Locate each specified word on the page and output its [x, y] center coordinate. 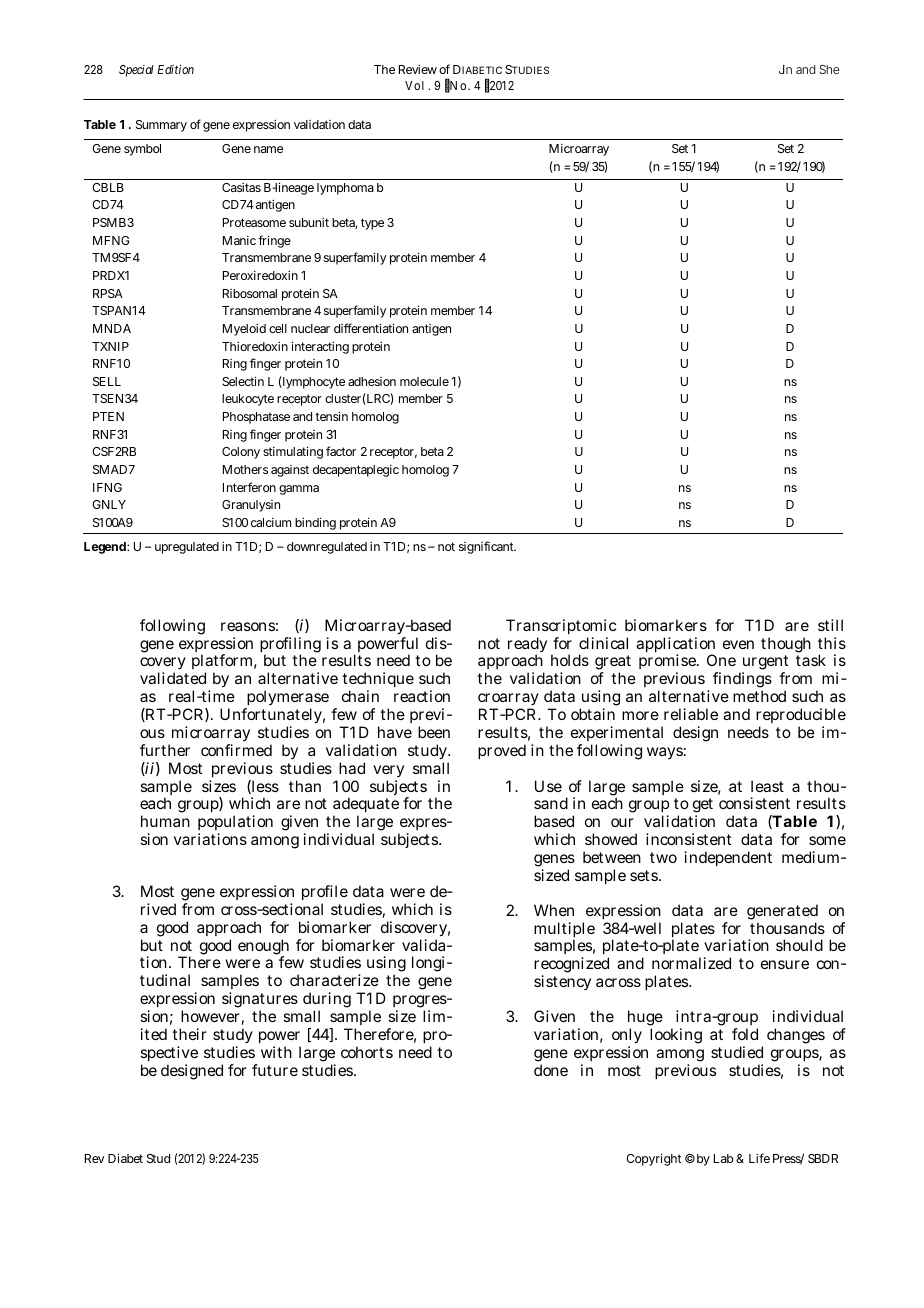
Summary [161, 126]
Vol [414, 85]
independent [728, 858]
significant [487, 547]
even [738, 644]
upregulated [187, 548]
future [275, 1070]
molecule [424, 381]
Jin [785, 69]
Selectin [243, 381]
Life [759, 1158]
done [551, 1070]
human [165, 821]
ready [527, 646]
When [554, 910]
